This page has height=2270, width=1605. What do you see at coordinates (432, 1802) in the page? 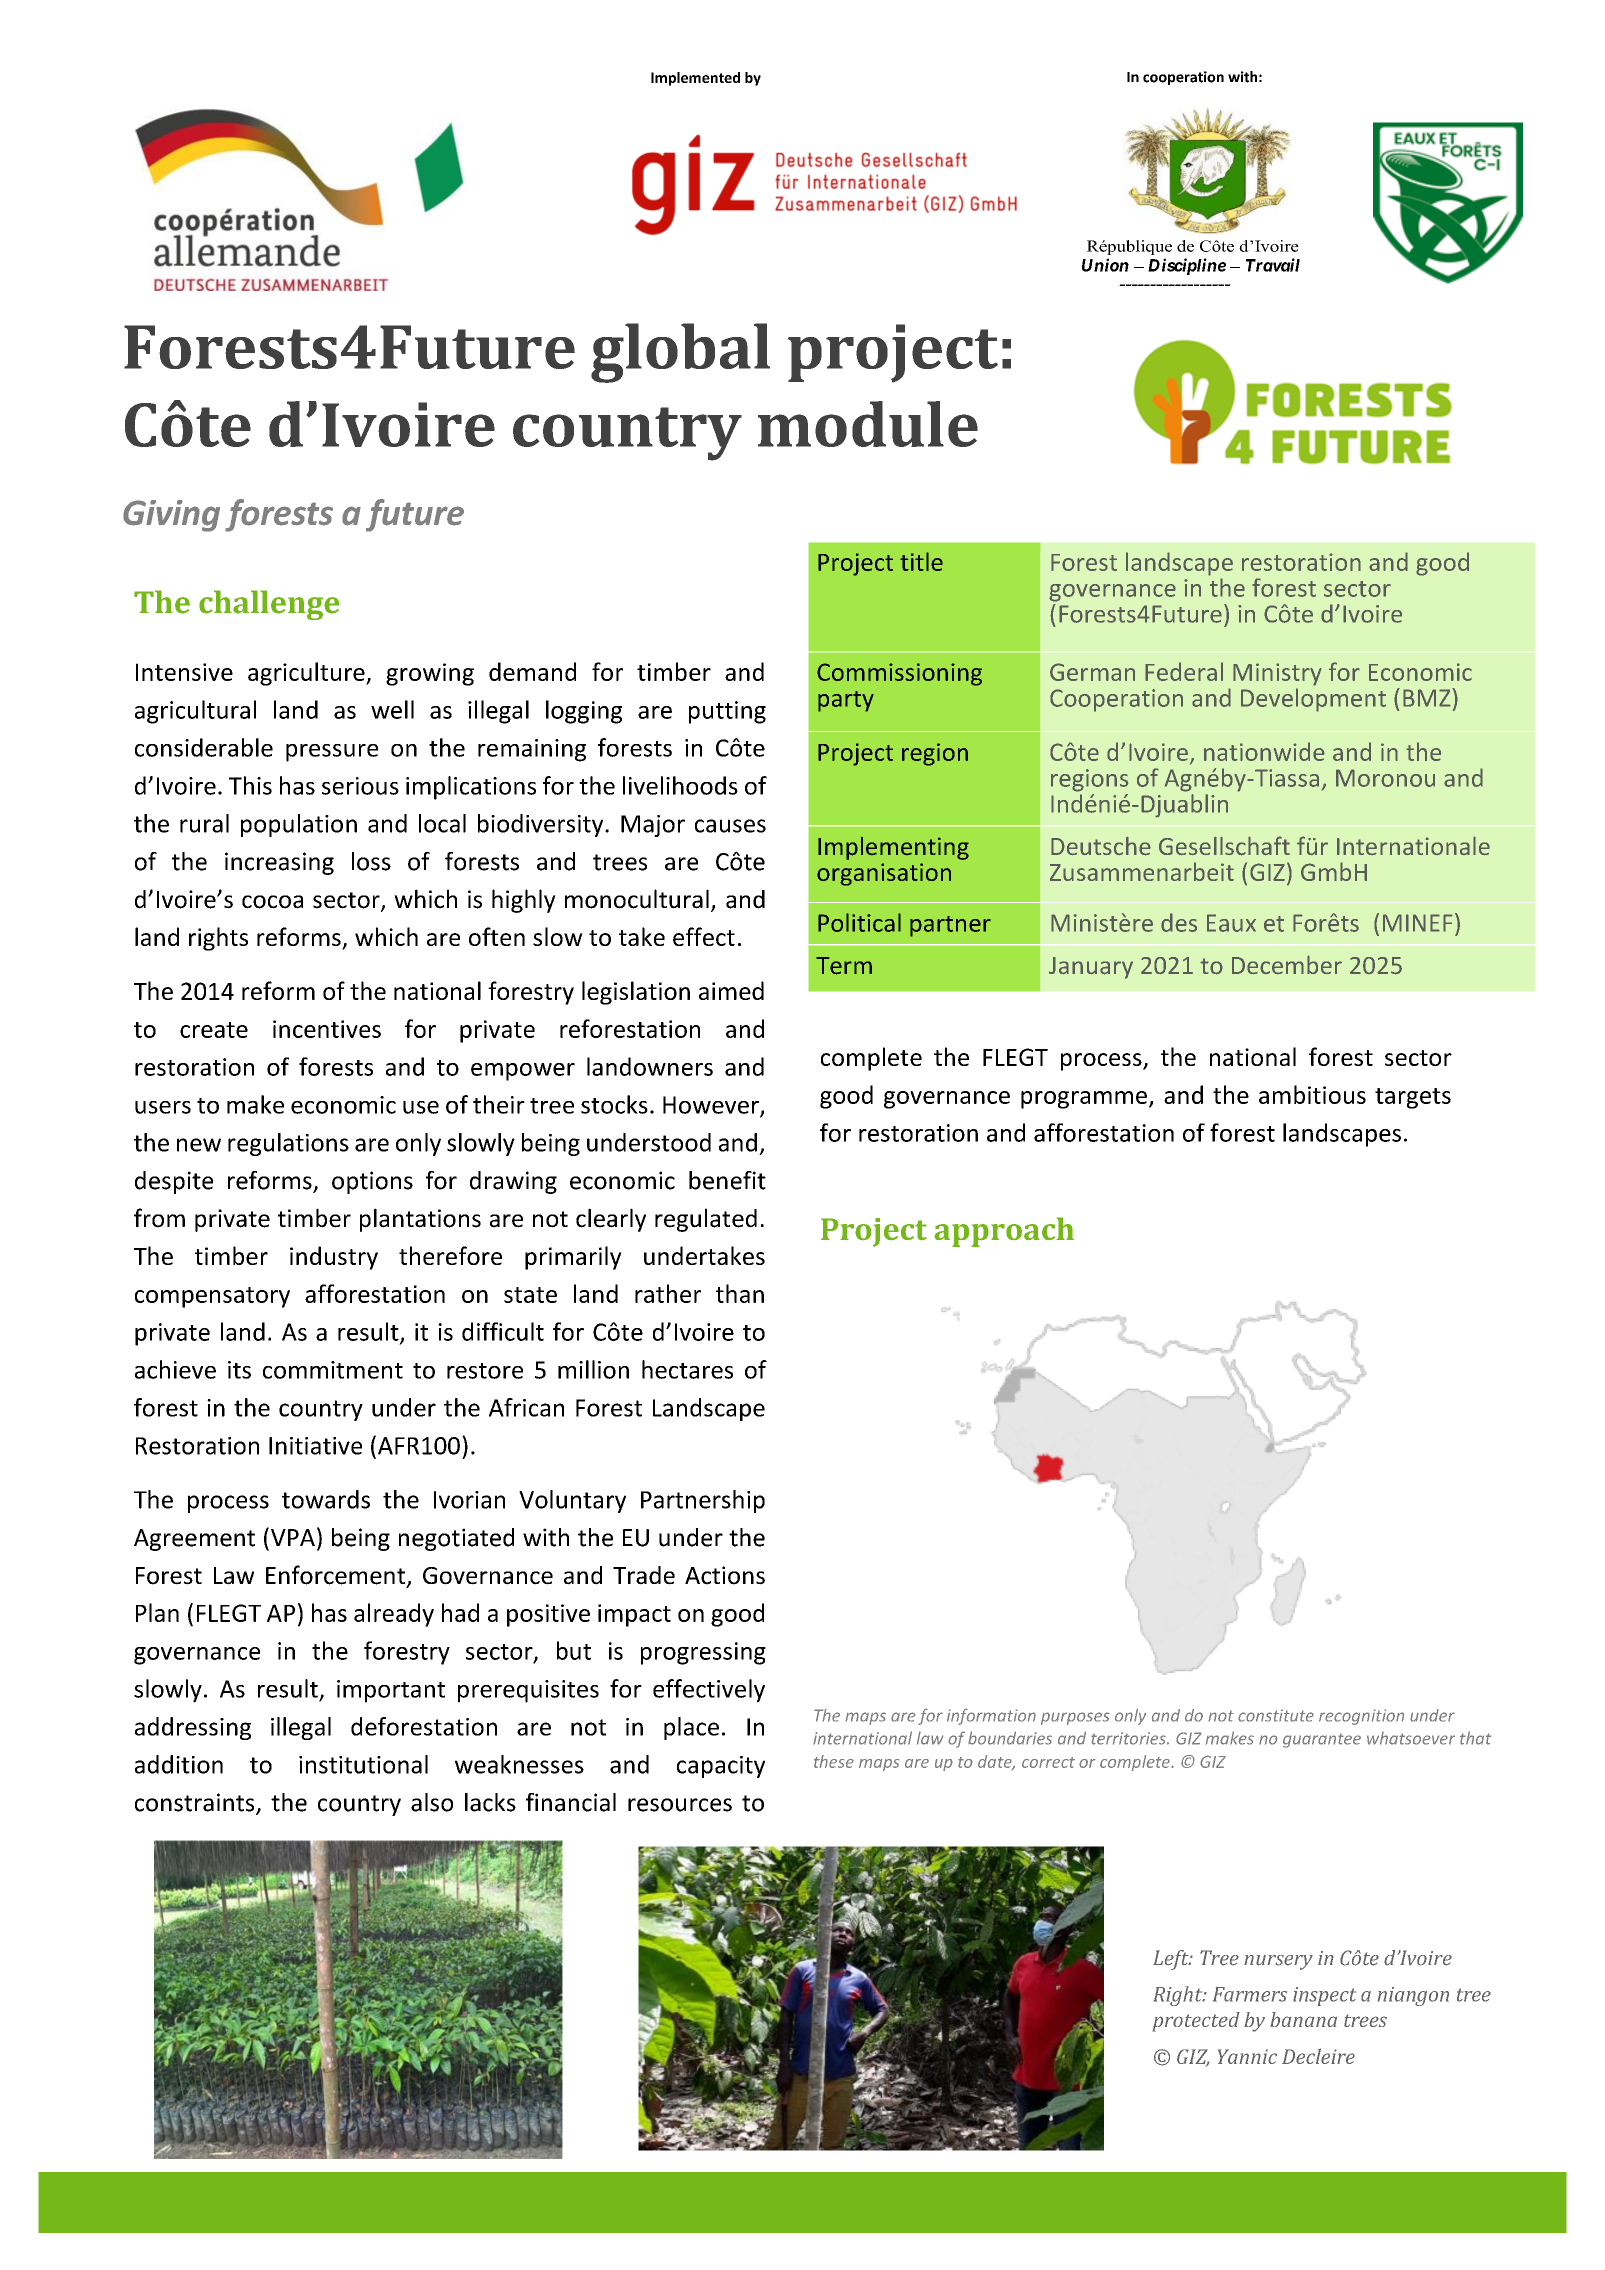
I see `also` at bounding box center [432, 1802].
